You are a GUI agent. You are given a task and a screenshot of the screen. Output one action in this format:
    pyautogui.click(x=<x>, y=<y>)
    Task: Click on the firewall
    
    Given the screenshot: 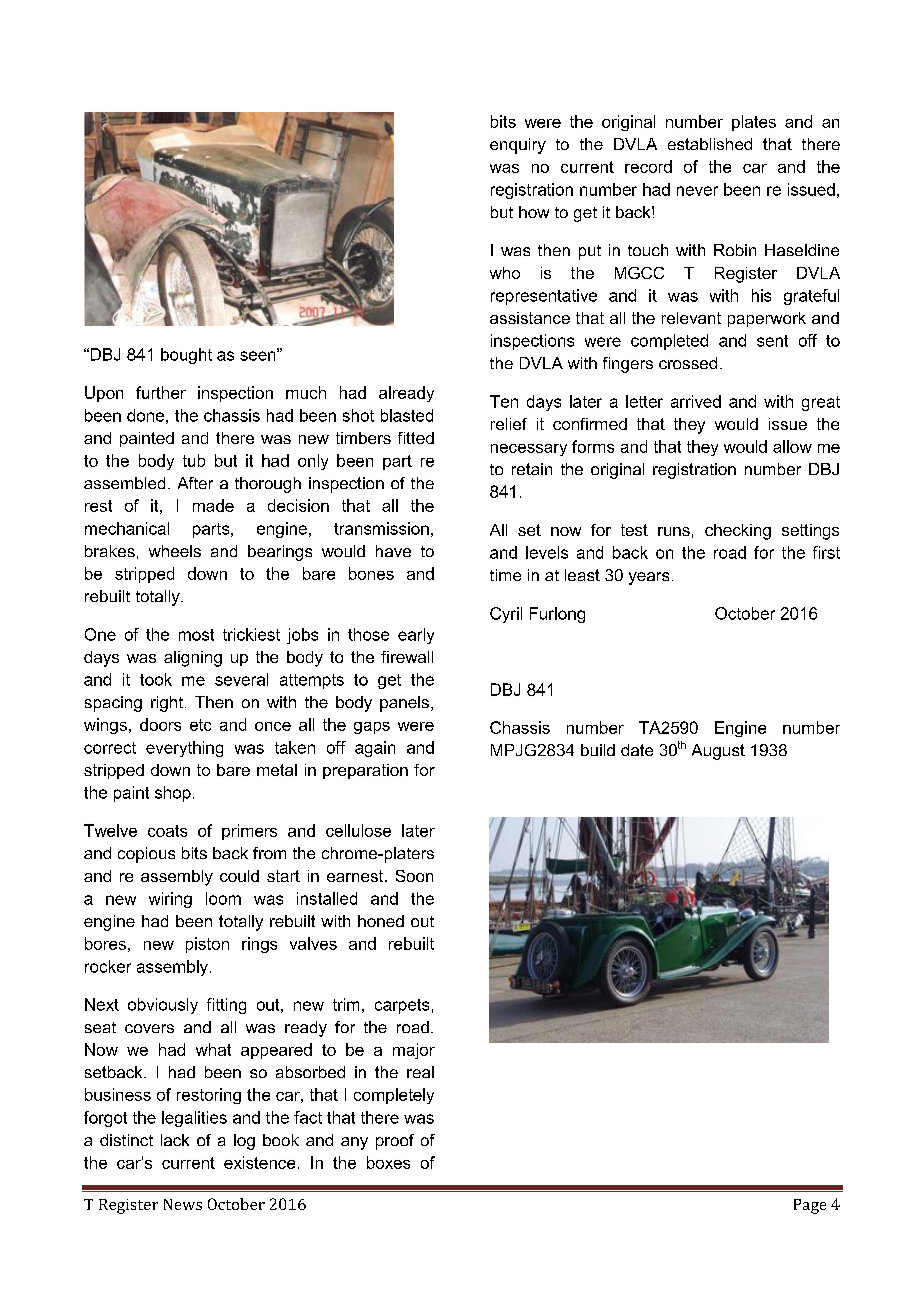 What is the action you would take?
    pyautogui.click(x=407, y=657)
